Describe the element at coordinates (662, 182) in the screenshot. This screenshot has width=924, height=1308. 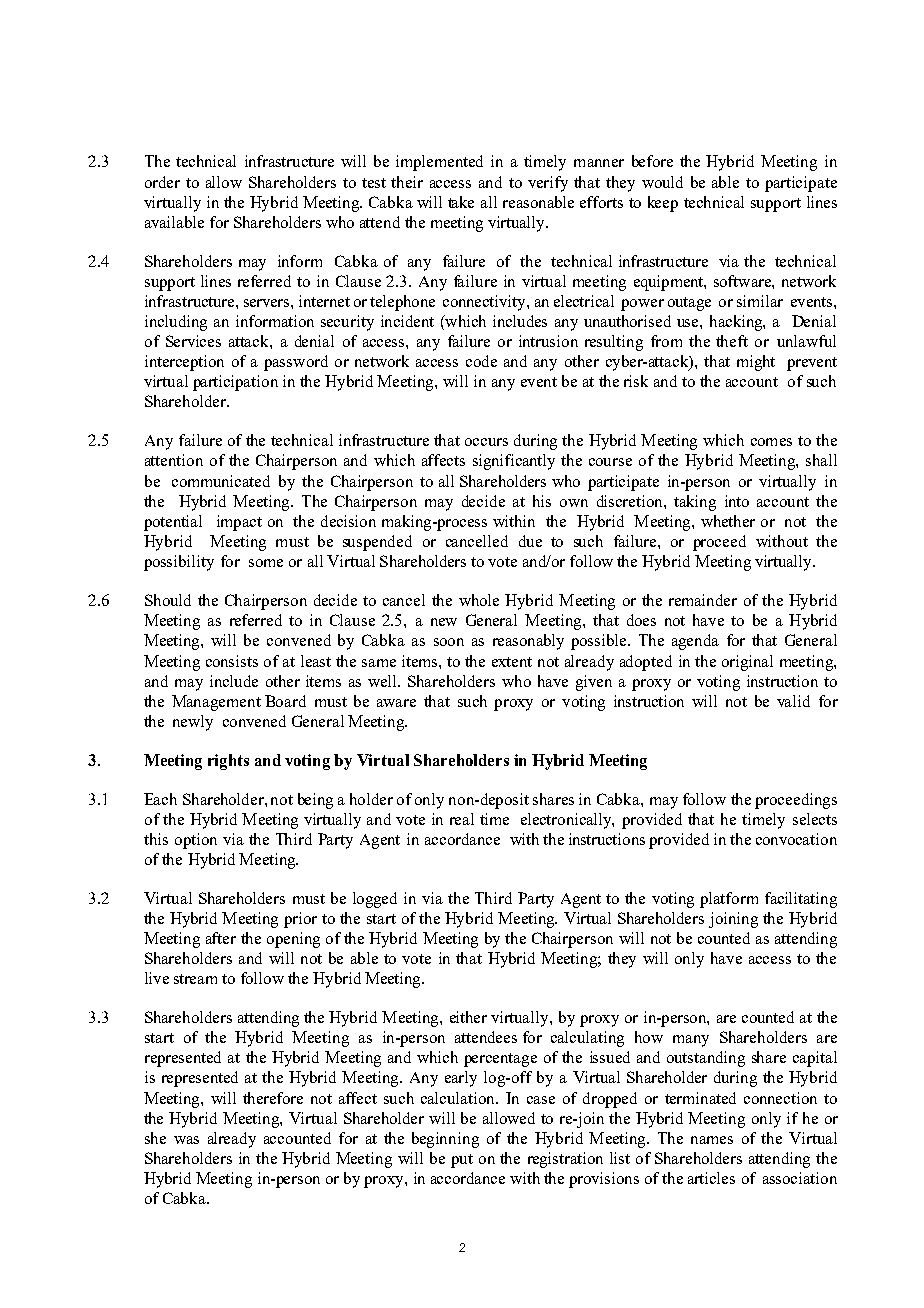
I see `would` at that location.
